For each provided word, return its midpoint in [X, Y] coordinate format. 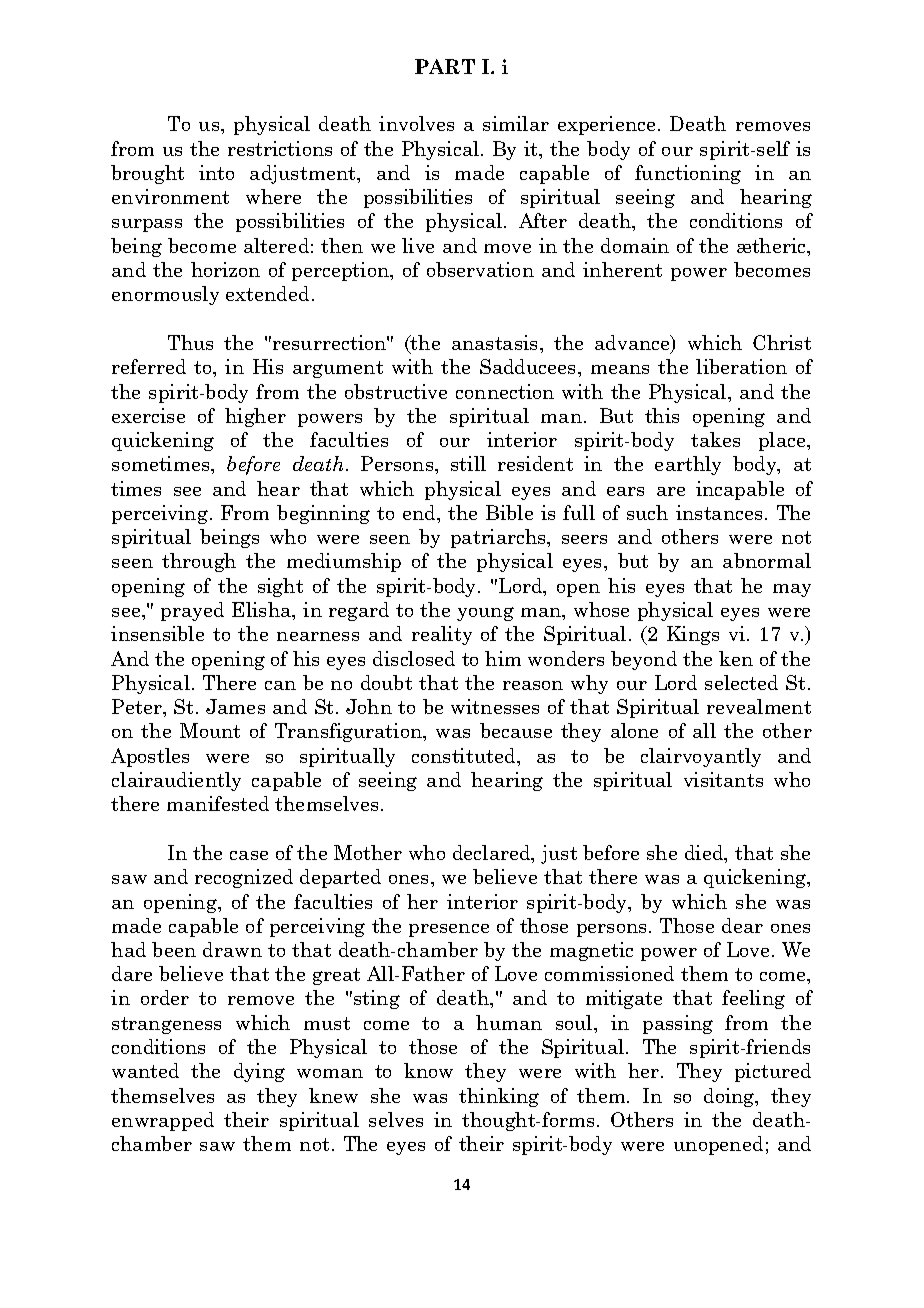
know [428, 1070]
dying [259, 1072]
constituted [465, 755]
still [468, 463]
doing [730, 1097]
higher [255, 417]
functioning [688, 174]
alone [634, 730]
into [216, 172]
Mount [210, 730]
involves [416, 123]
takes [715, 439]
